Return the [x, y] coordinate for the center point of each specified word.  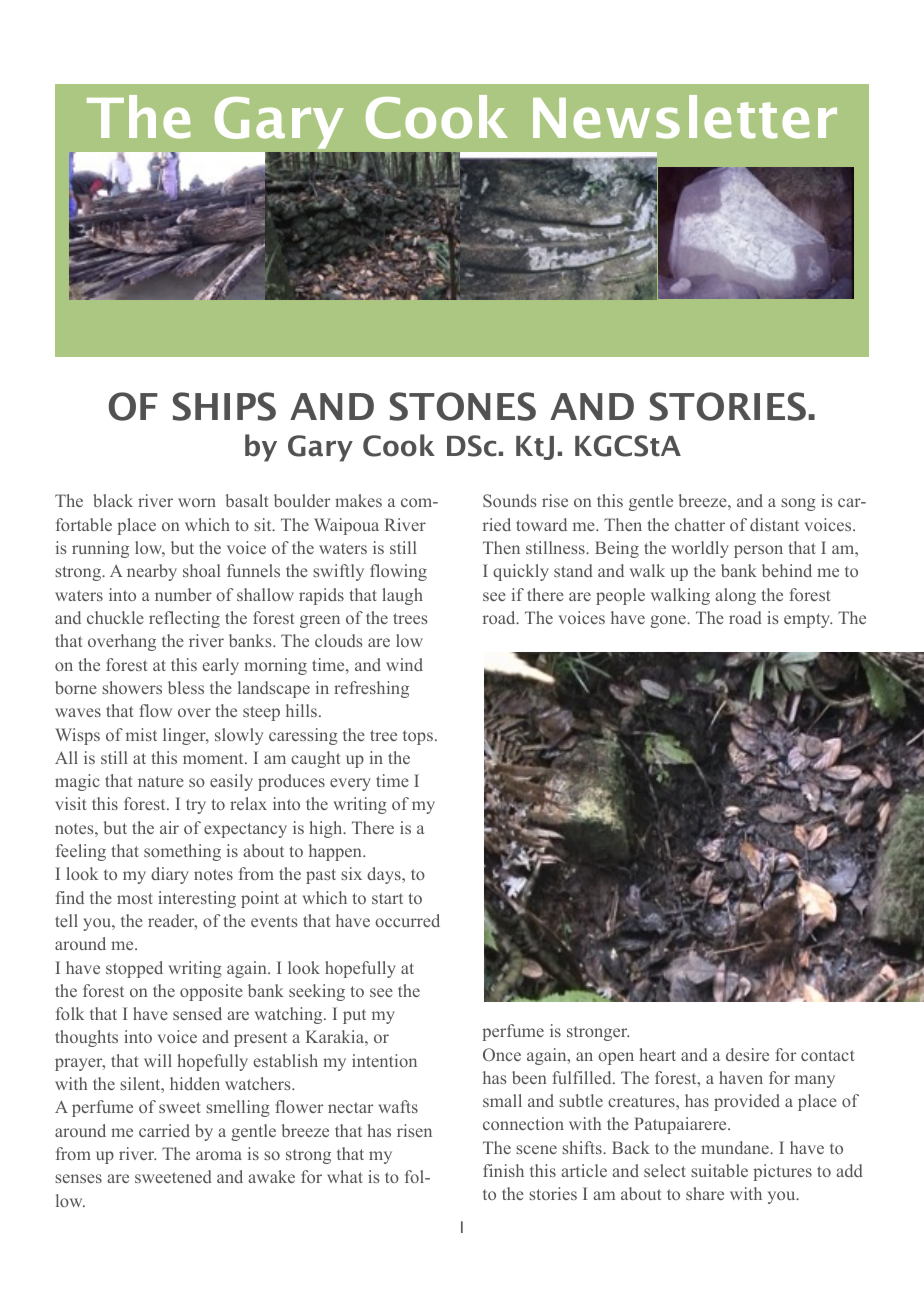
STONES [463, 406]
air [169, 827]
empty [808, 620]
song [798, 504]
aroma [219, 1155]
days [385, 875]
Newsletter [685, 117]
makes [358, 500]
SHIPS [224, 406]
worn [197, 502]
